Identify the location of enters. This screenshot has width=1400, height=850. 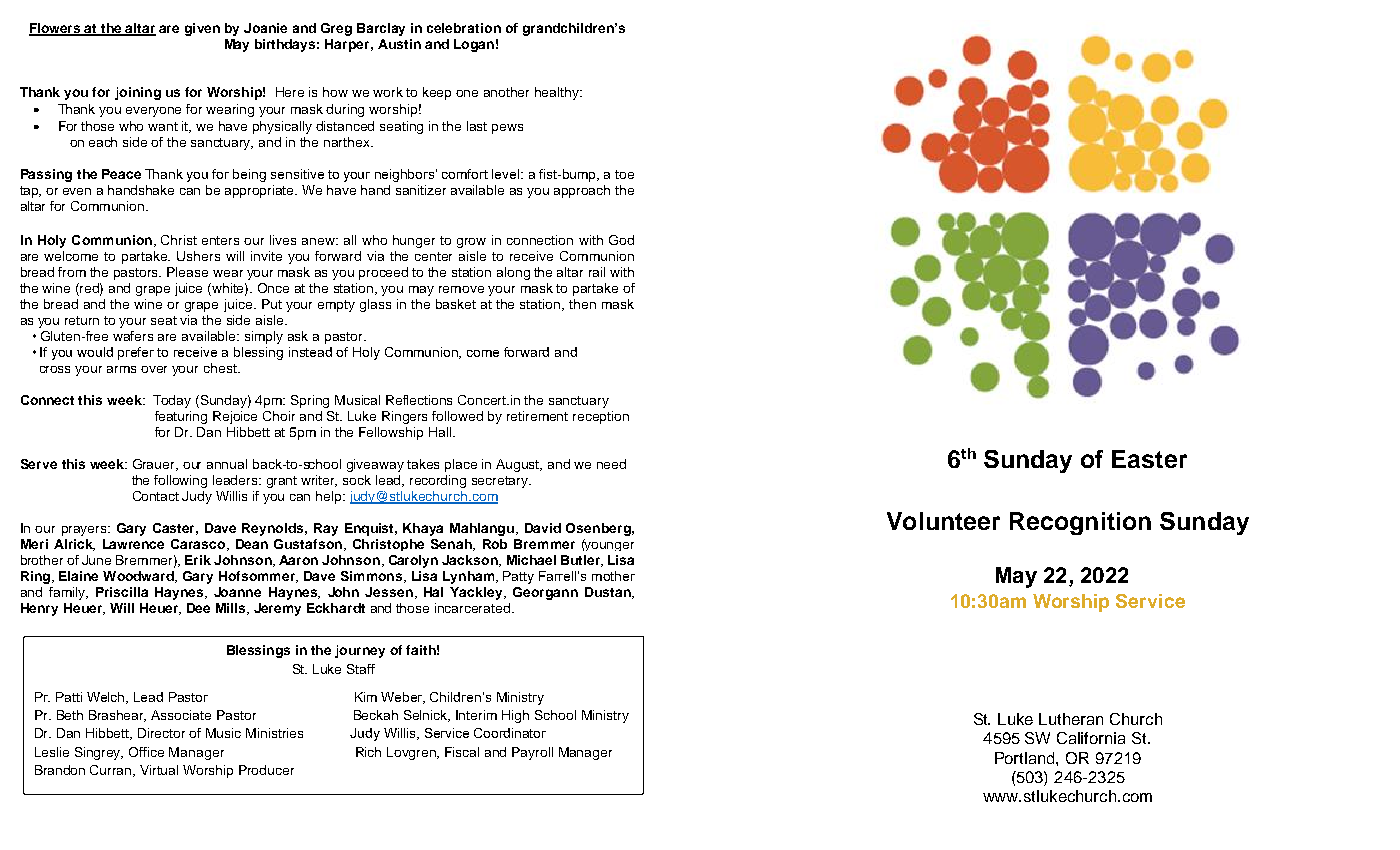
(220, 240).
